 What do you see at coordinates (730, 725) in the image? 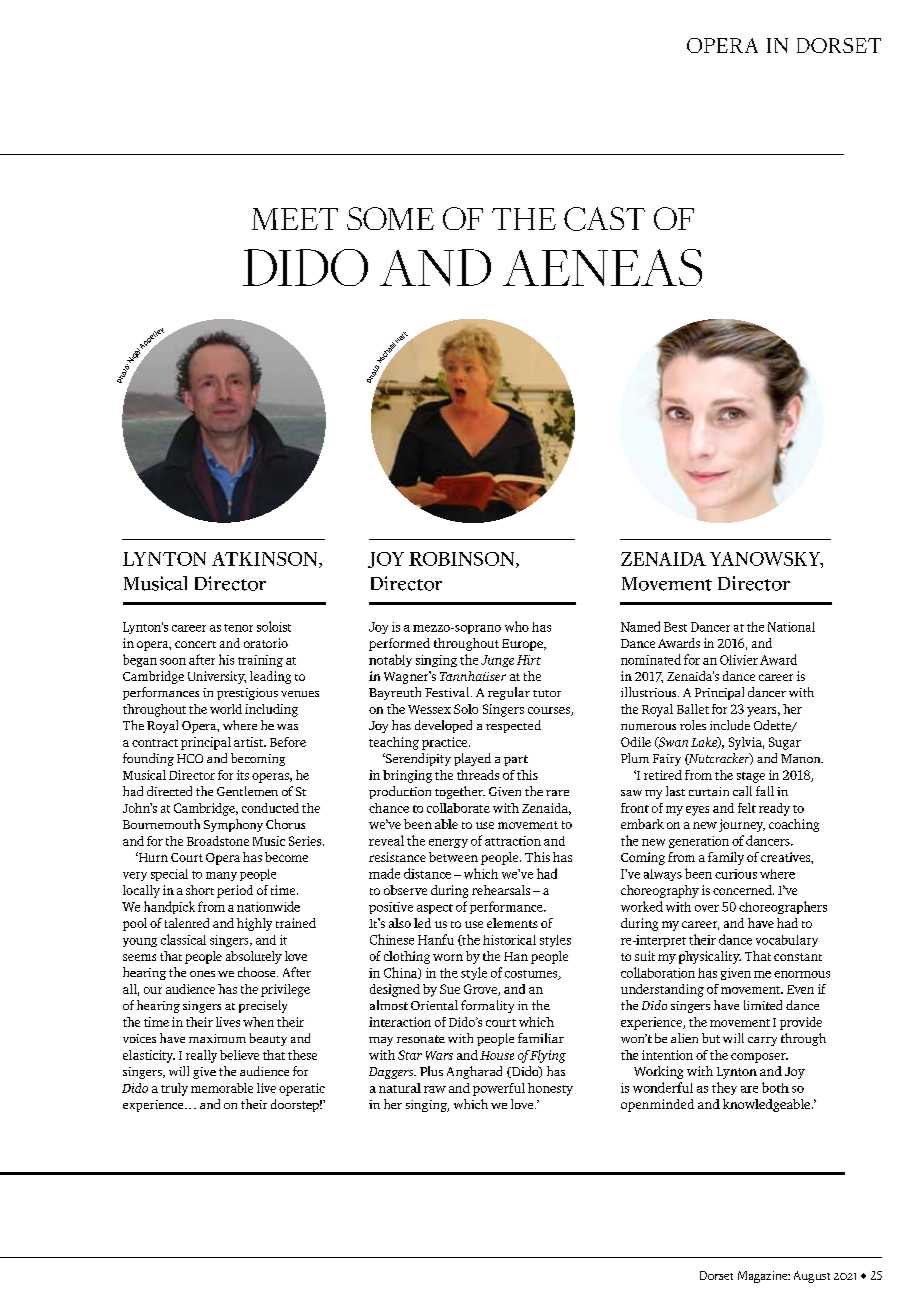
I see `include` at bounding box center [730, 725].
